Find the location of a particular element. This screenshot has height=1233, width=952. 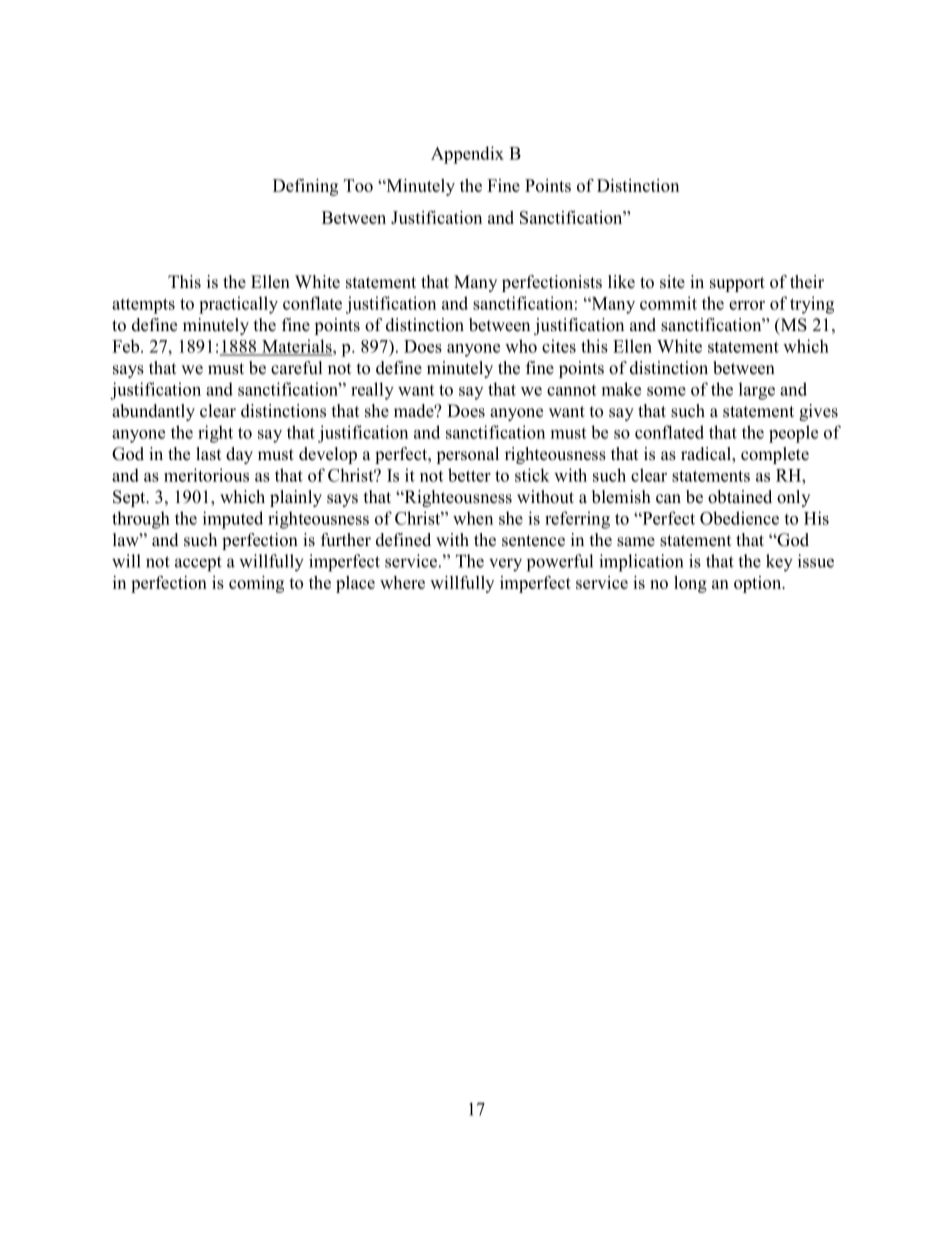

accept is located at coordinates (198, 564).
